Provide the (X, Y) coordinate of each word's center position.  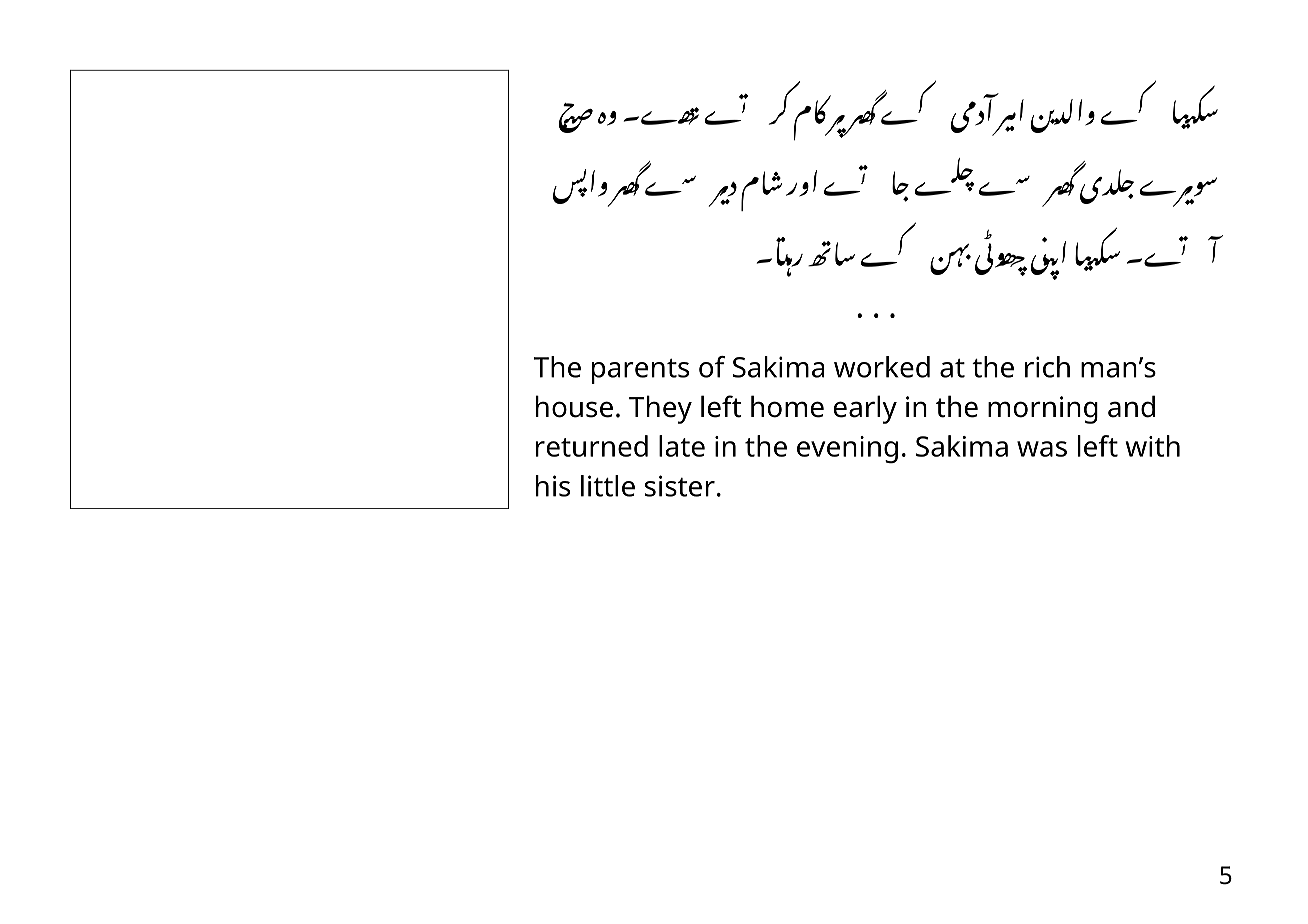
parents (640, 371)
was (1042, 449)
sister (680, 486)
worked (882, 367)
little (608, 486)
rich (1047, 367)
